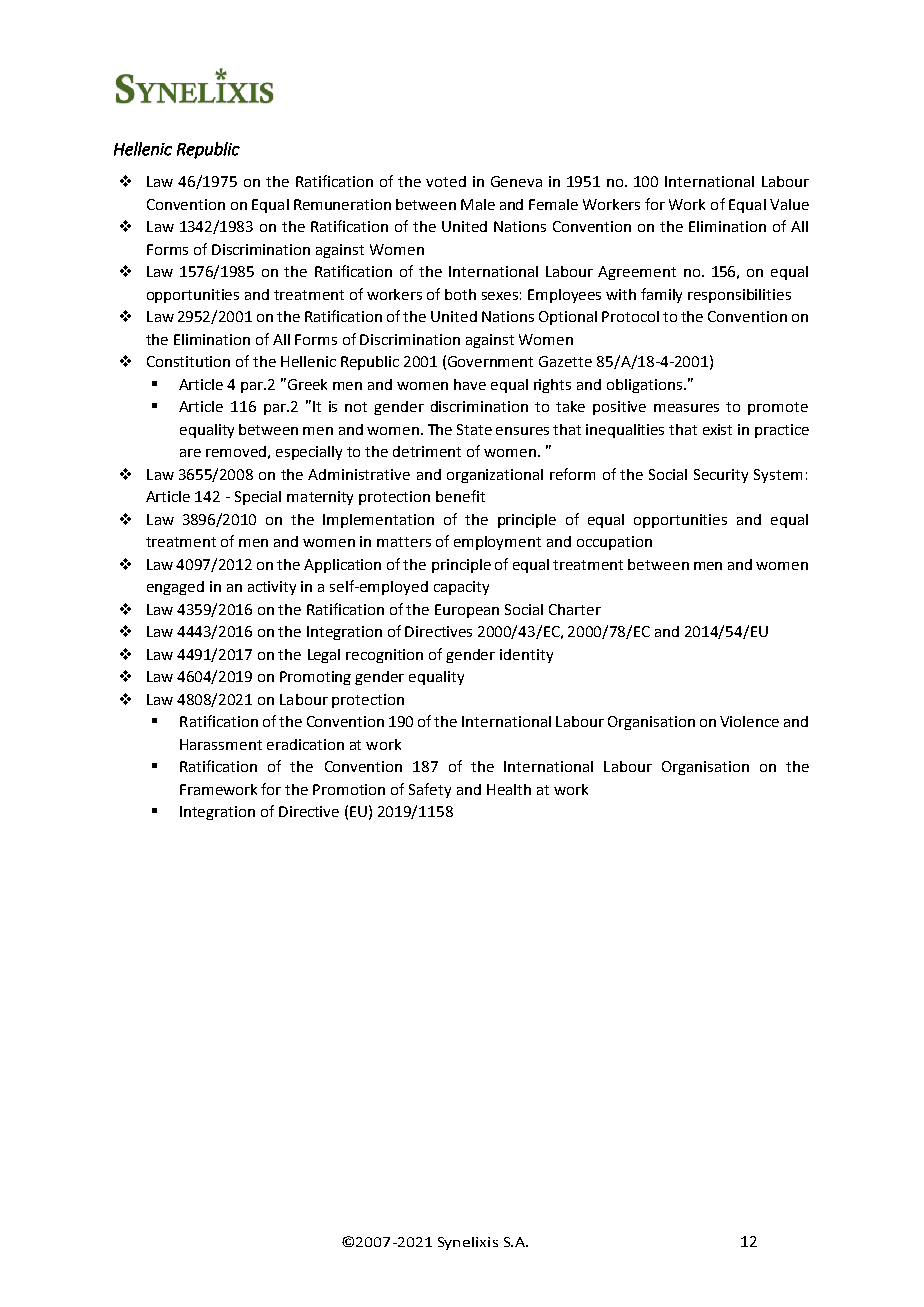  What do you see at coordinates (509, 789) in the document?
I see `Health` at bounding box center [509, 789].
